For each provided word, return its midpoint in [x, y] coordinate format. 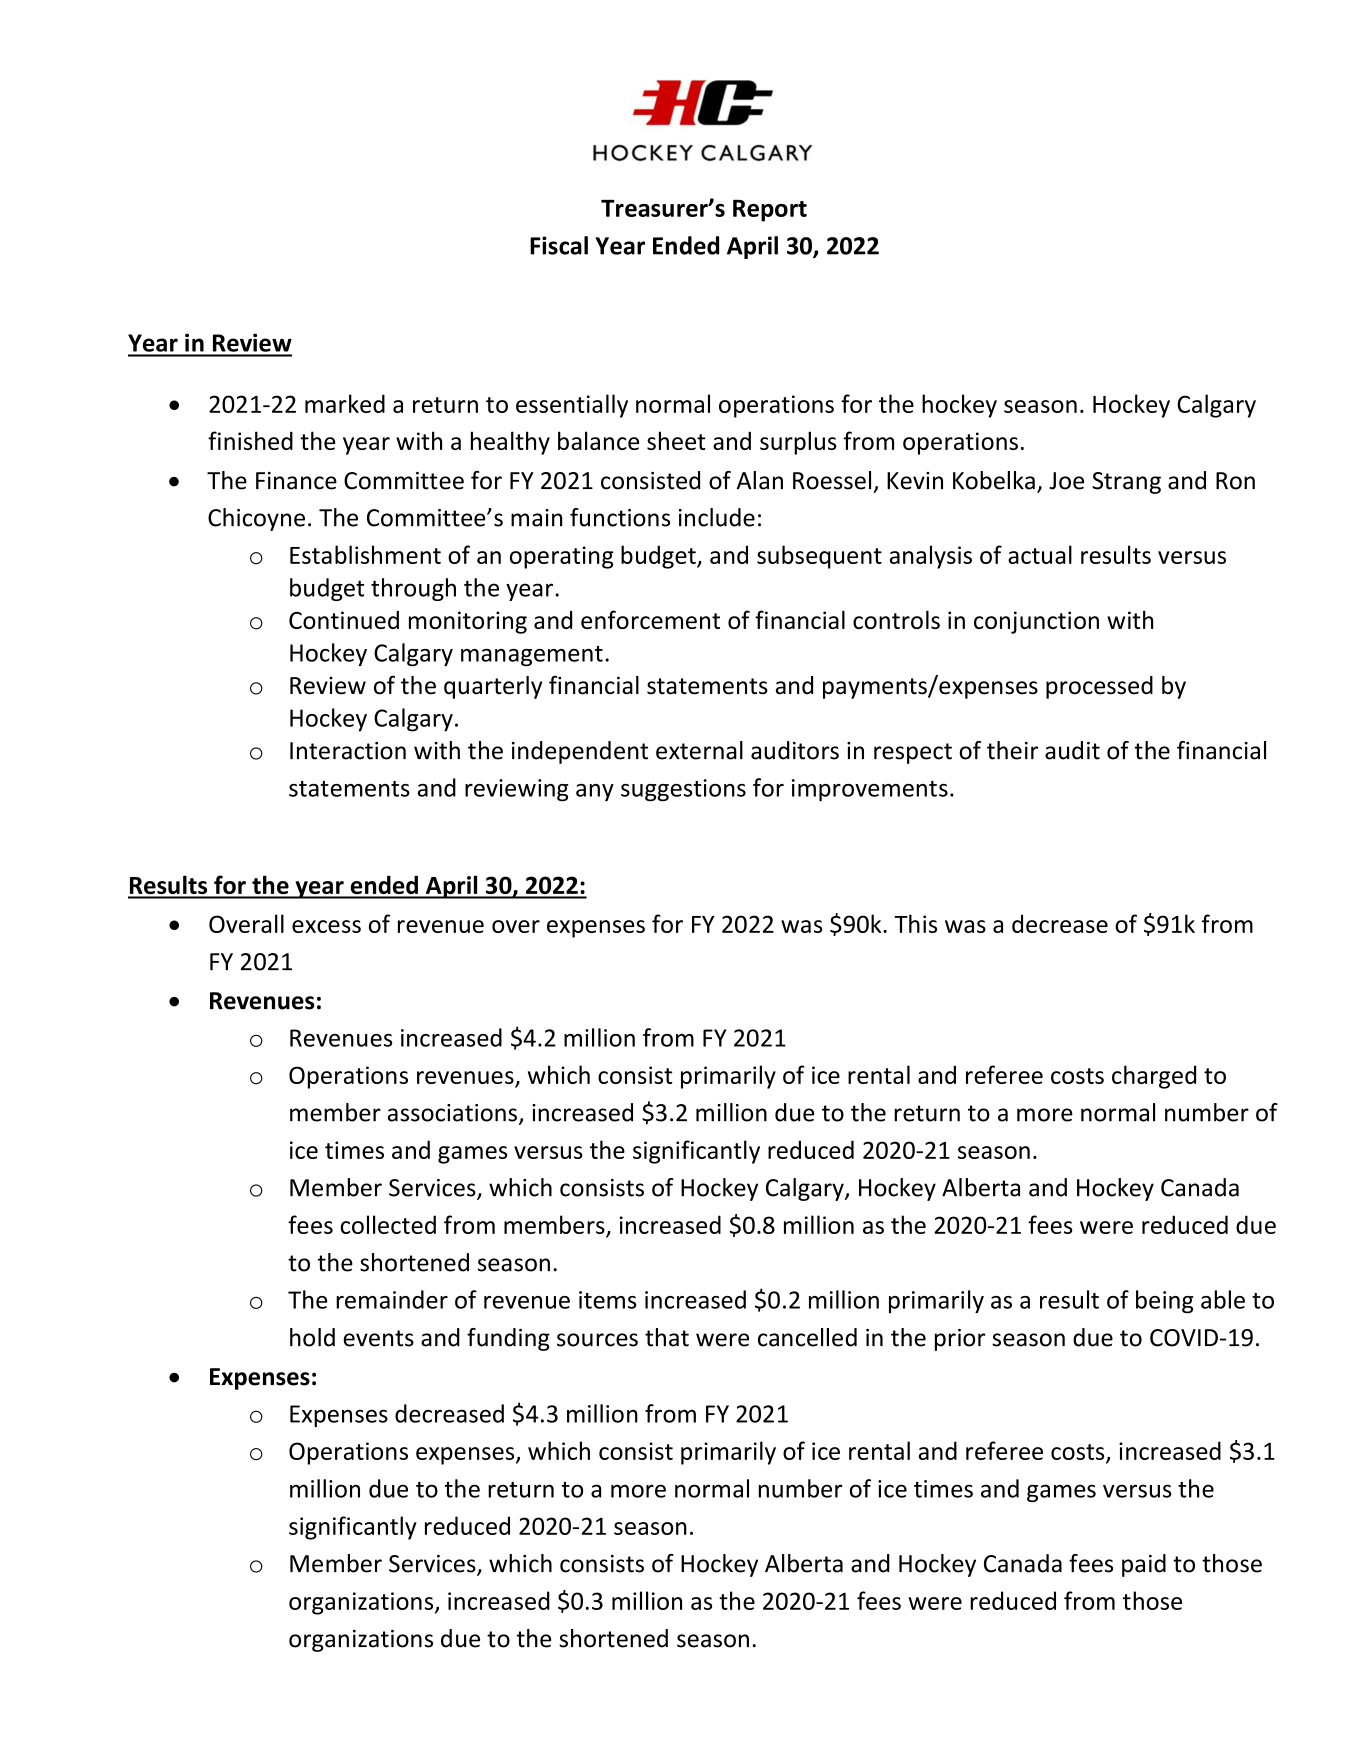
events [378, 1338]
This [915, 923]
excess [326, 926]
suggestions [683, 790]
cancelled [807, 1337]
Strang [1126, 483]
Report [770, 211]
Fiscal [559, 245]
